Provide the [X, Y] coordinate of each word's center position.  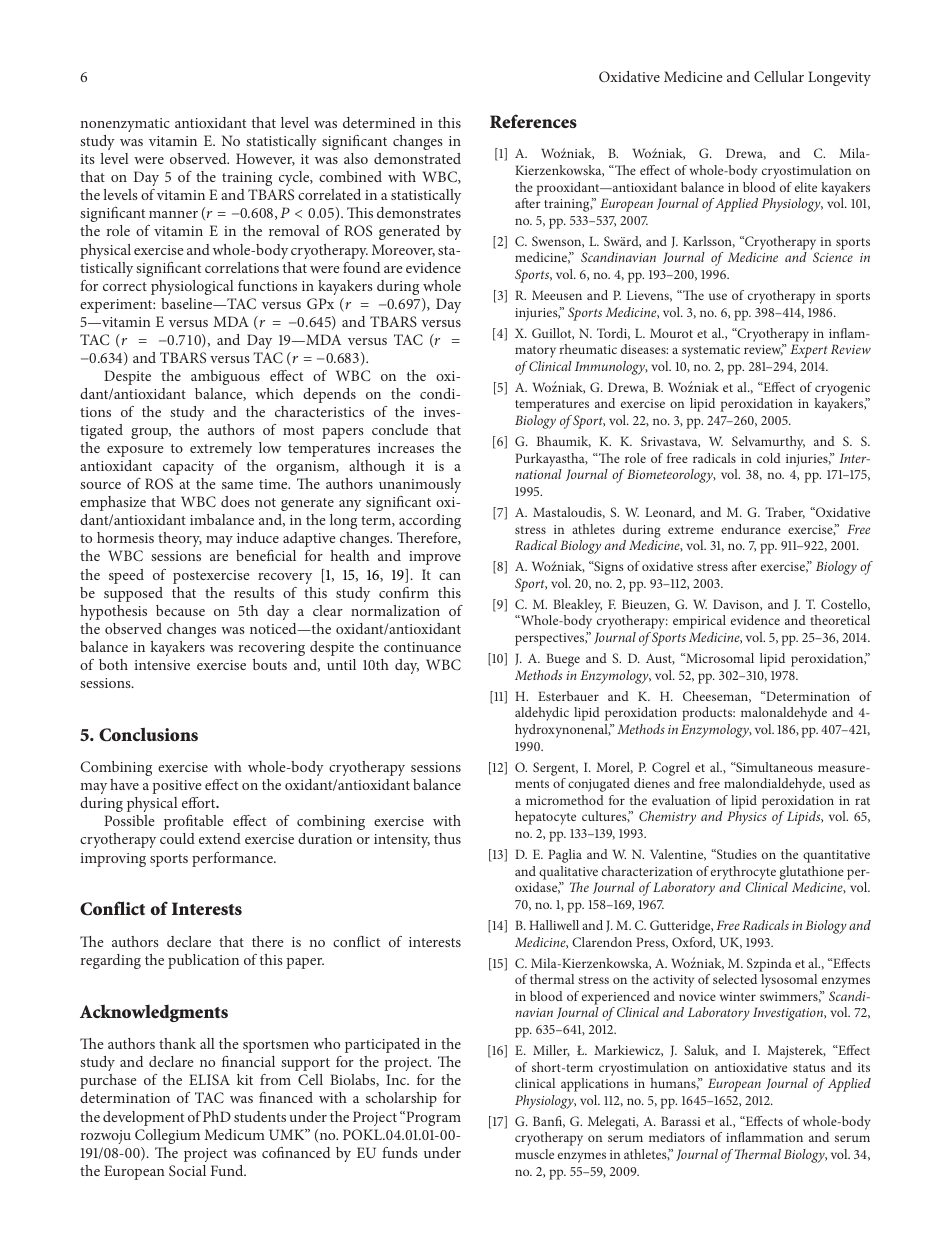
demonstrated [417, 158]
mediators [677, 1137]
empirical [699, 622]
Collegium [167, 1136]
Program [432, 1118]
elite [806, 187]
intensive [162, 665]
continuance [422, 647]
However [265, 159]
